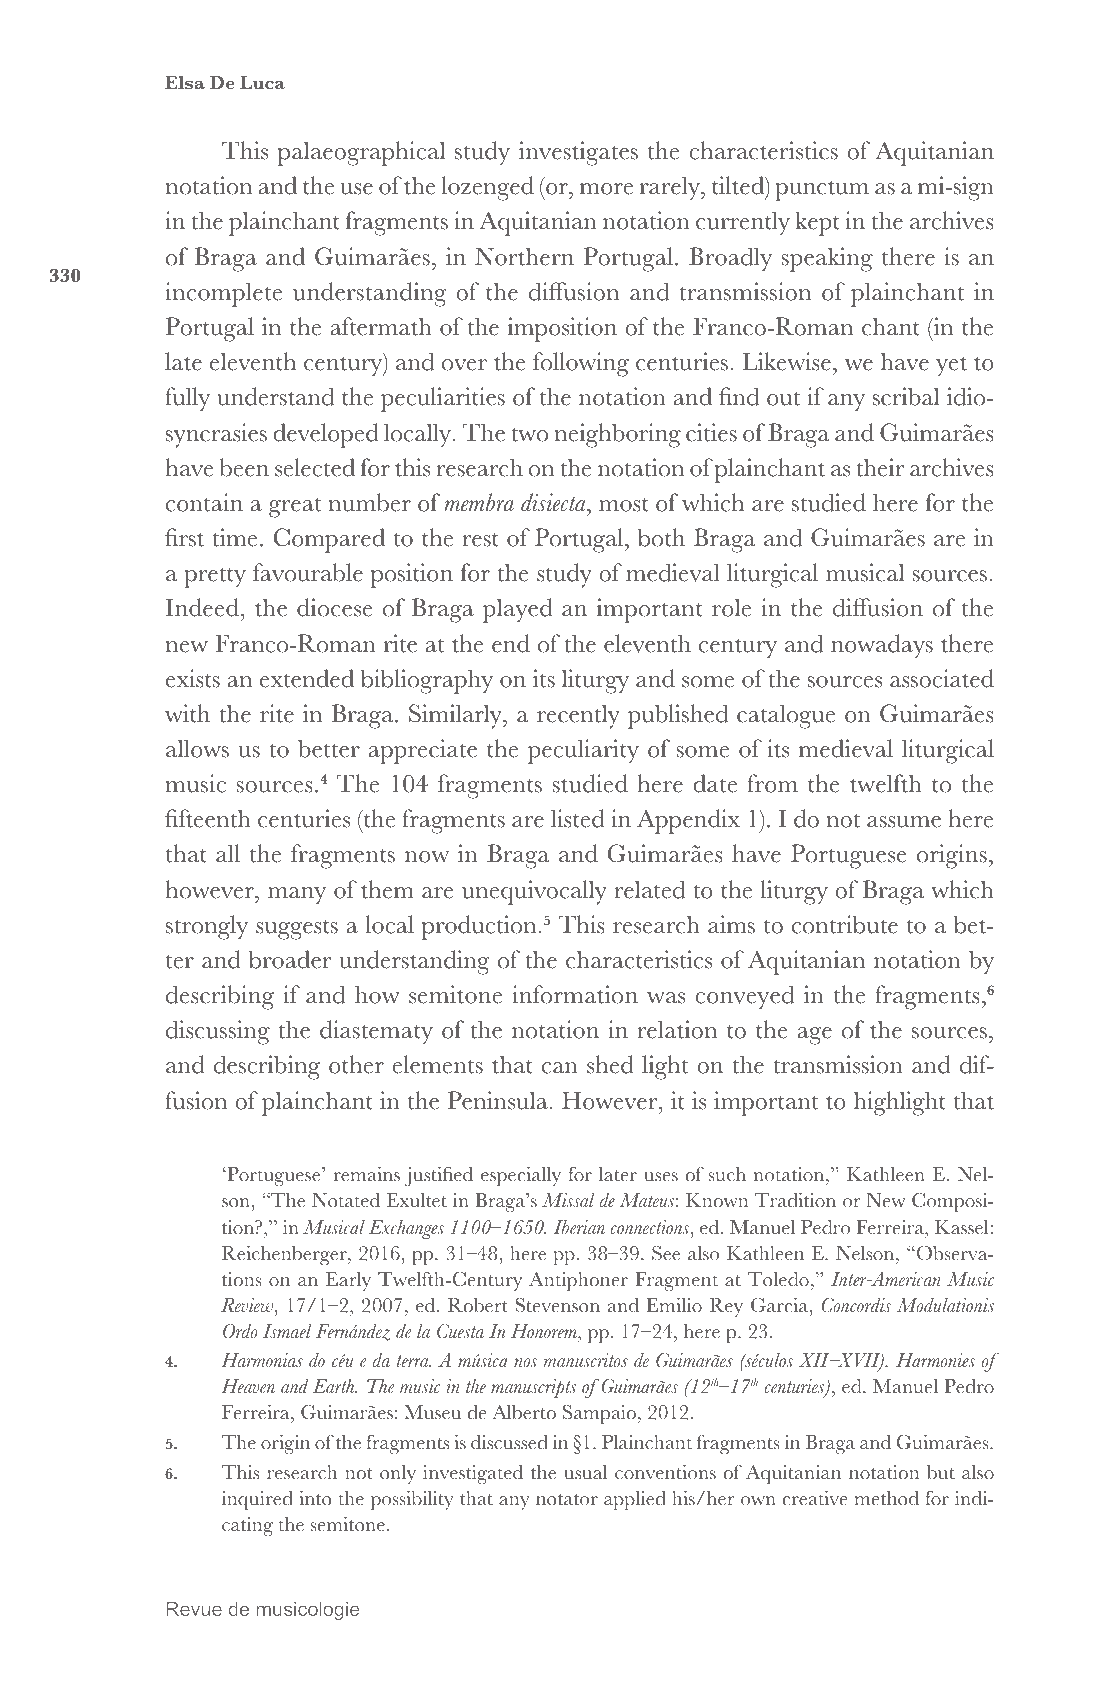 This image has width=1104, height=1688. I want to click on Peninsula, so click(499, 1100).
